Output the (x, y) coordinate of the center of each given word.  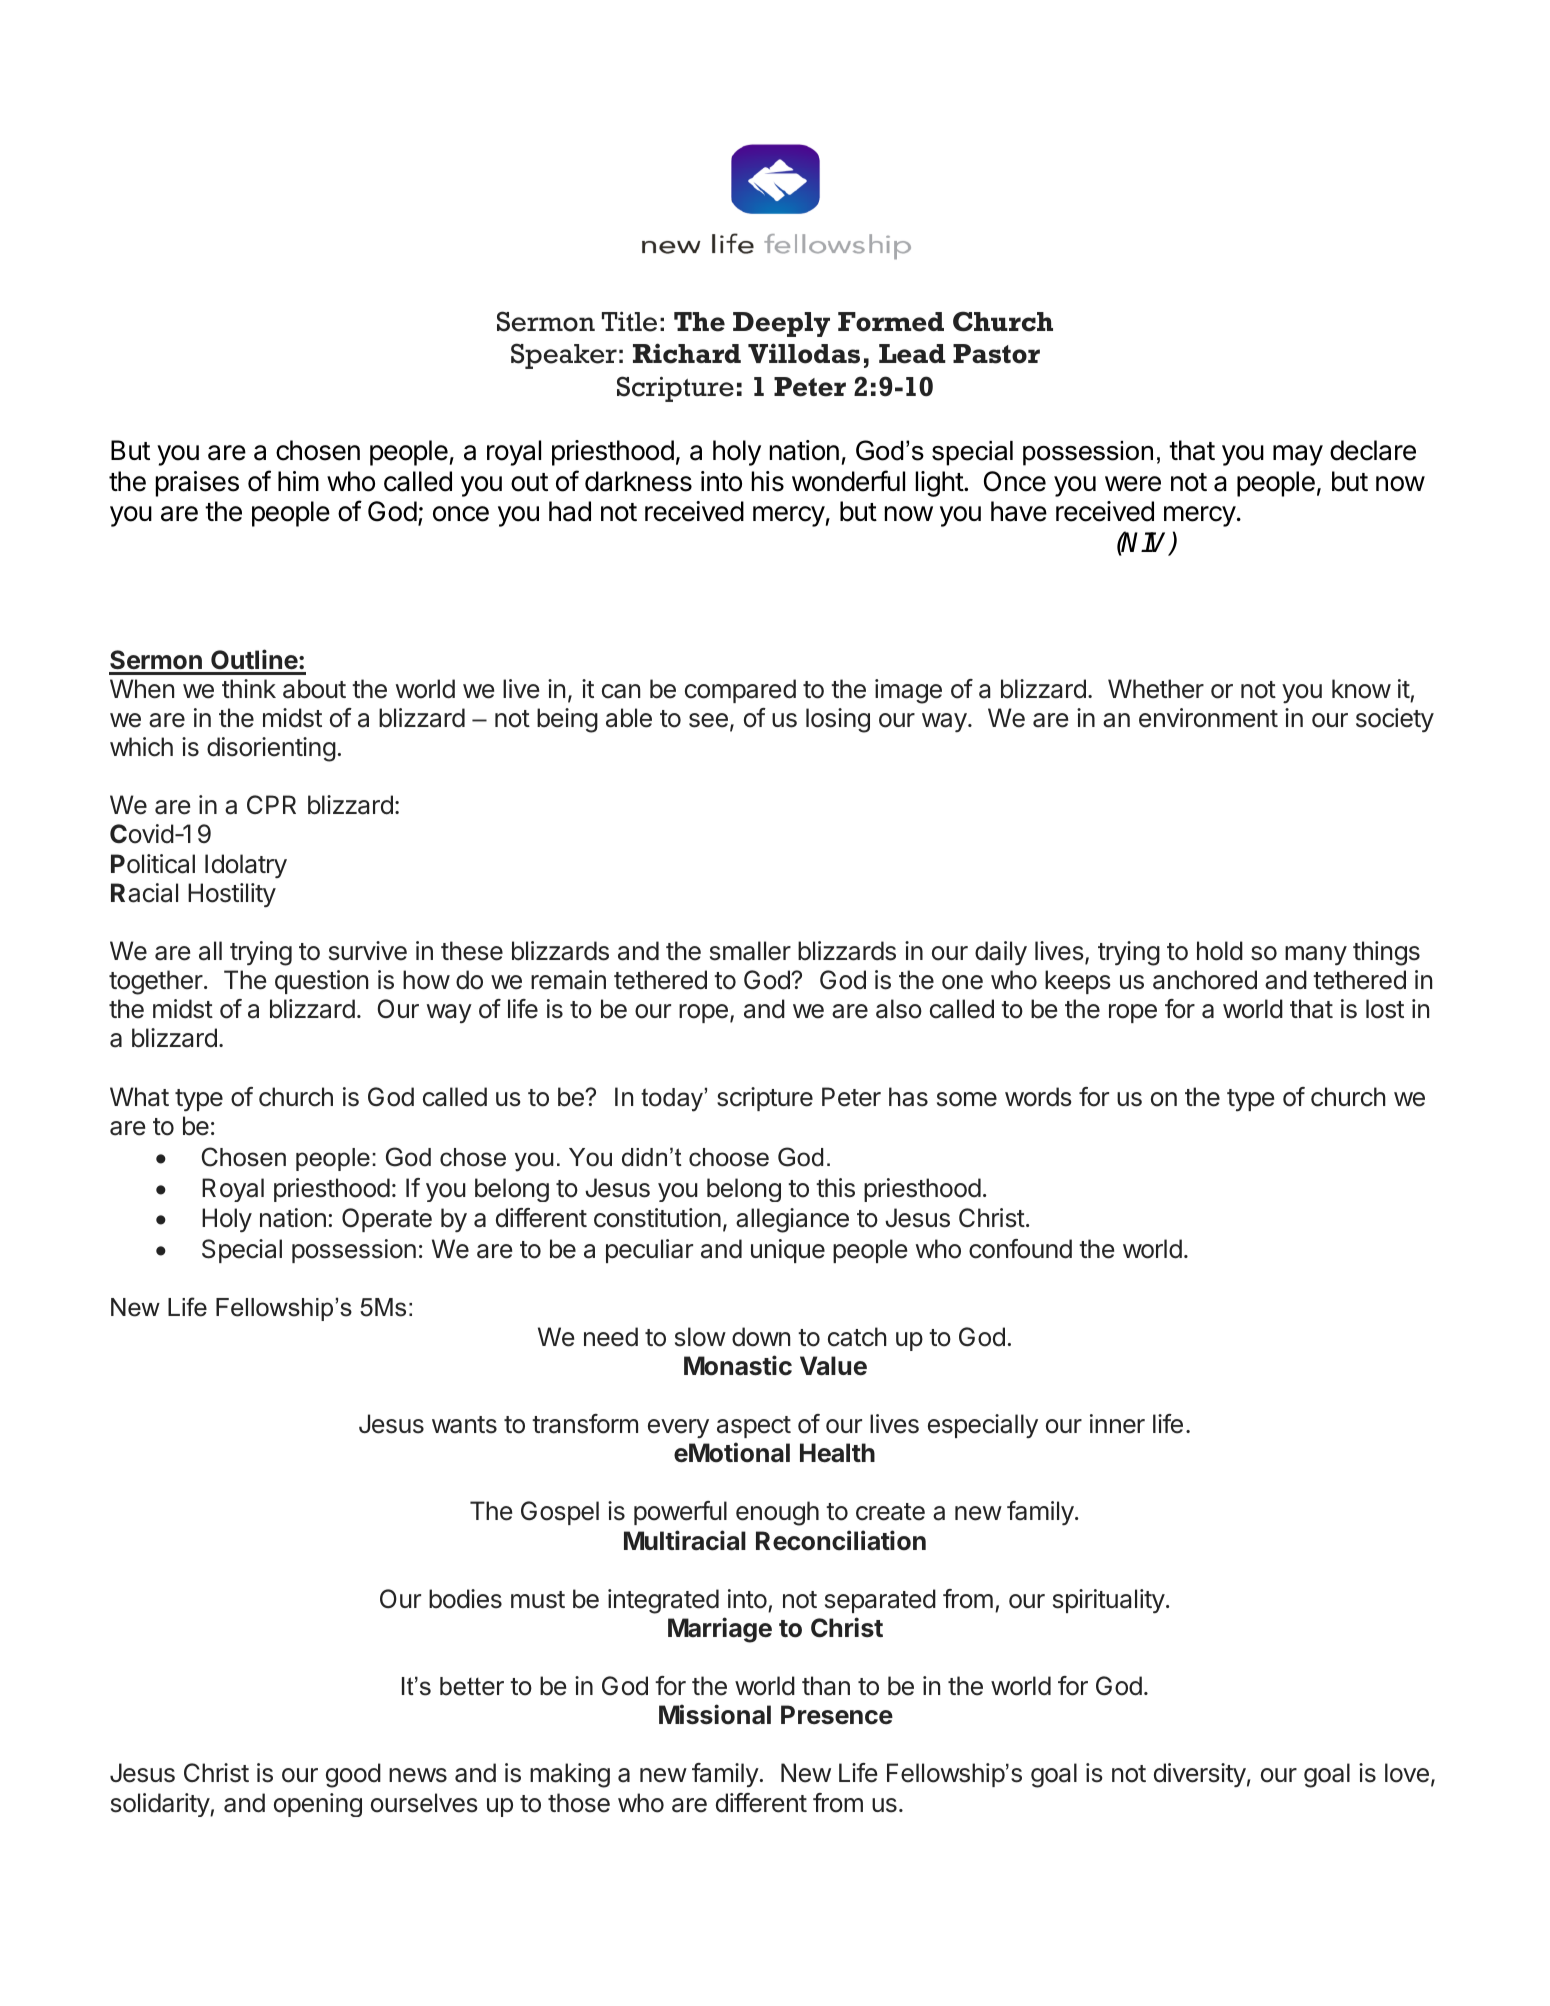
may (1298, 455)
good (353, 1775)
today (673, 1100)
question (321, 982)
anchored (1205, 980)
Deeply (781, 324)
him (298, 481)
